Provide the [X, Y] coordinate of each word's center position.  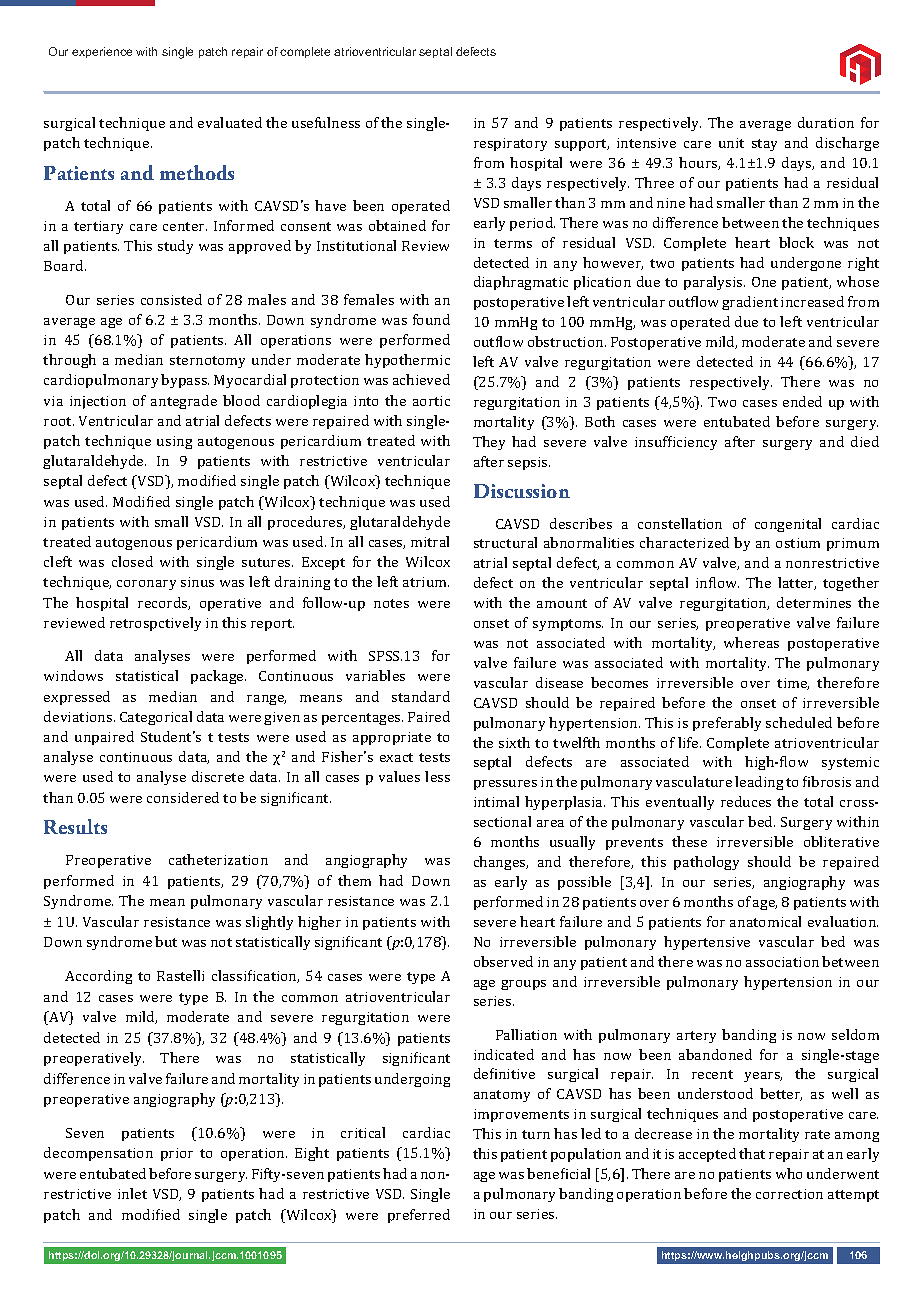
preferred [419, 1216]
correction [789, 1194]
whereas [751, 642]
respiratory [510, 144]
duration [826, 122]
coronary [146, 585]
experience [102, 52]
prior [177, 1154]
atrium [426, 582]
